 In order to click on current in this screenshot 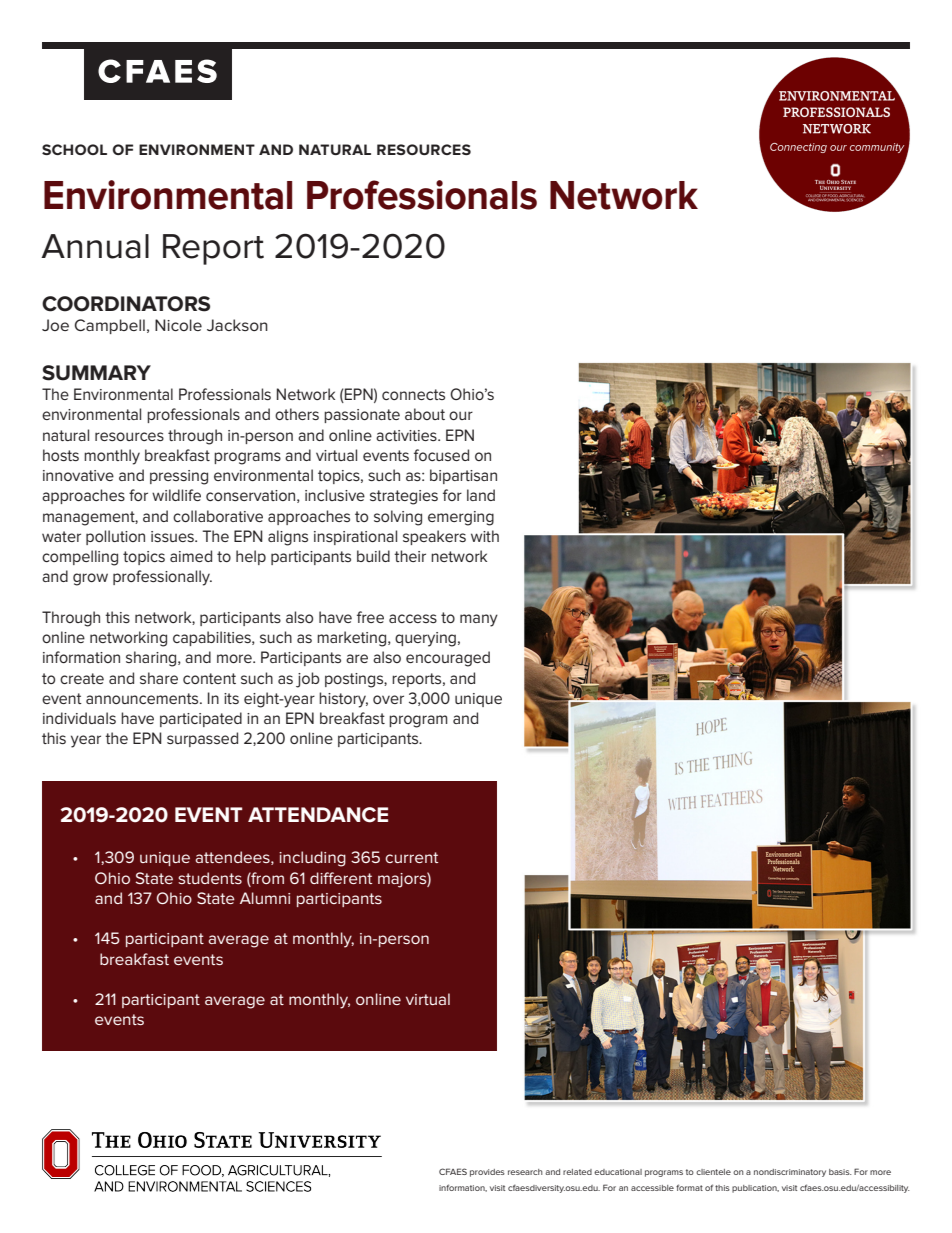, I will do `click(411, 857)`.
